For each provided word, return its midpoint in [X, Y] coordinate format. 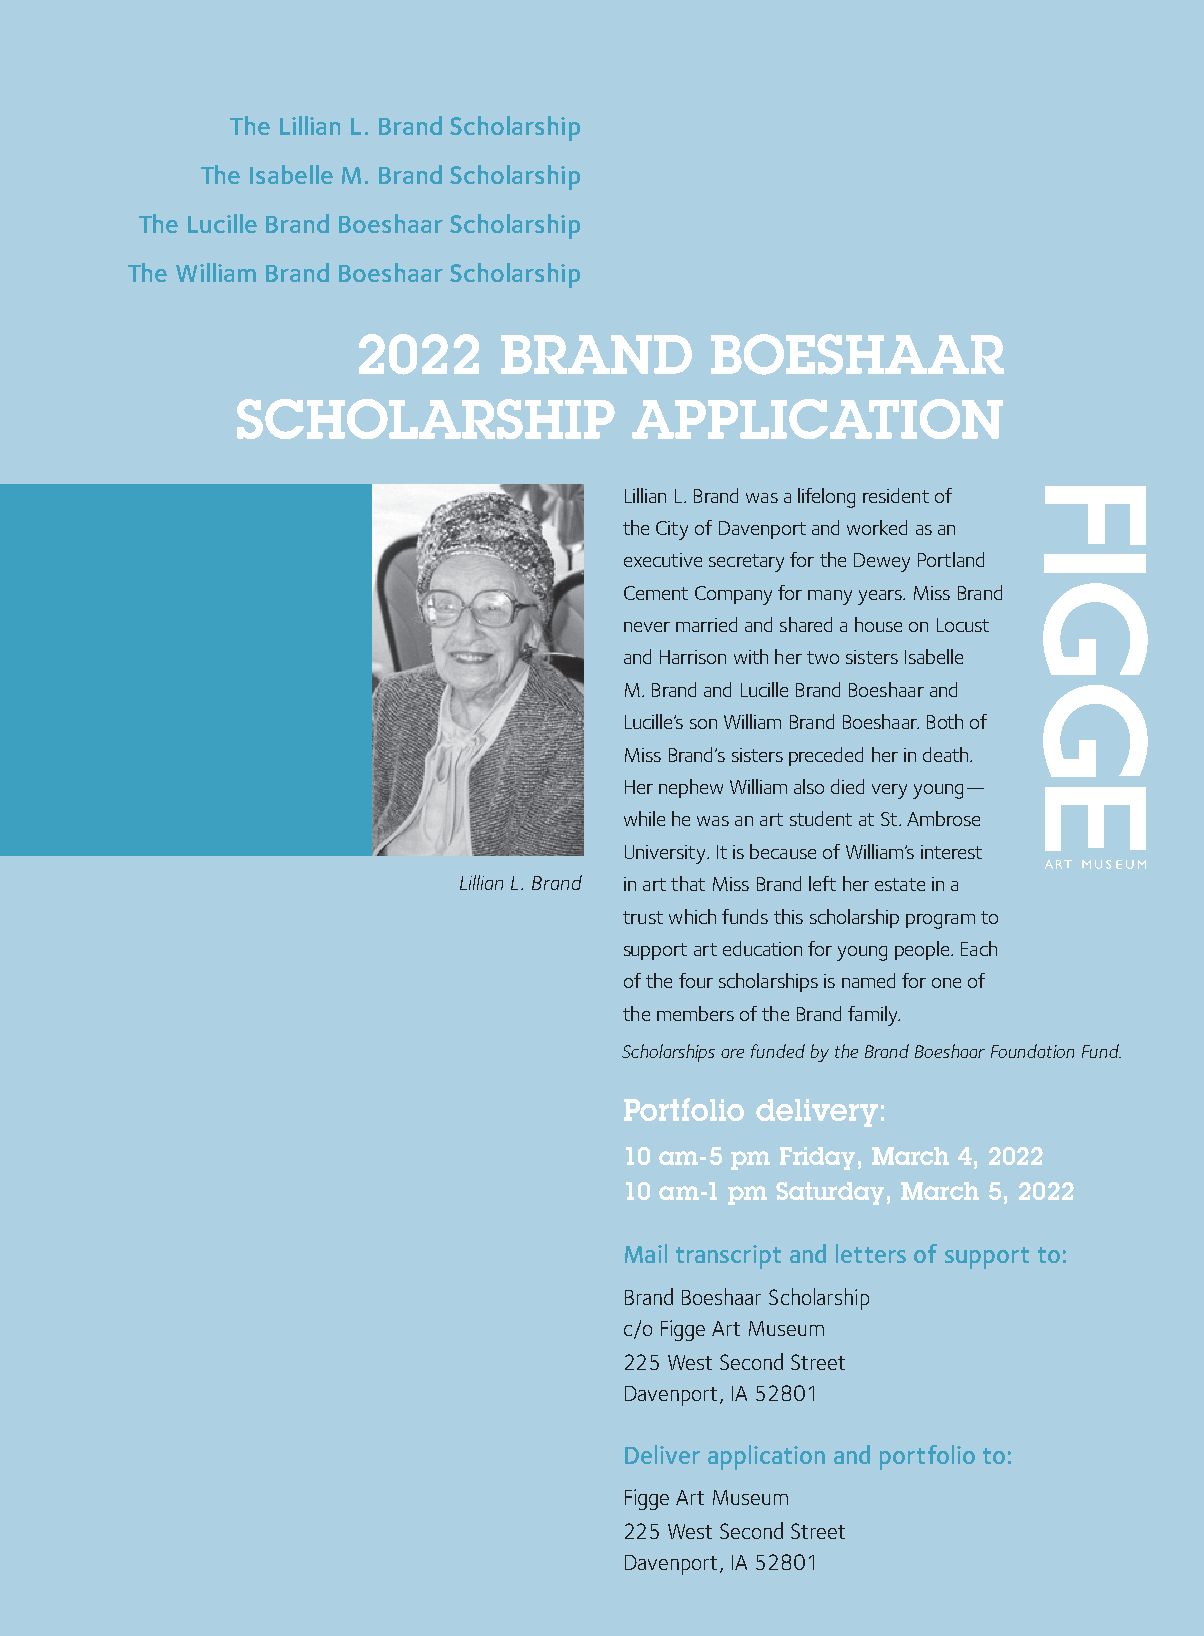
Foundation [1032, 1051]
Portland [951, 559]
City [672, 530]
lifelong [826, 498]
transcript [728, 1257]
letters [871, 1253]
